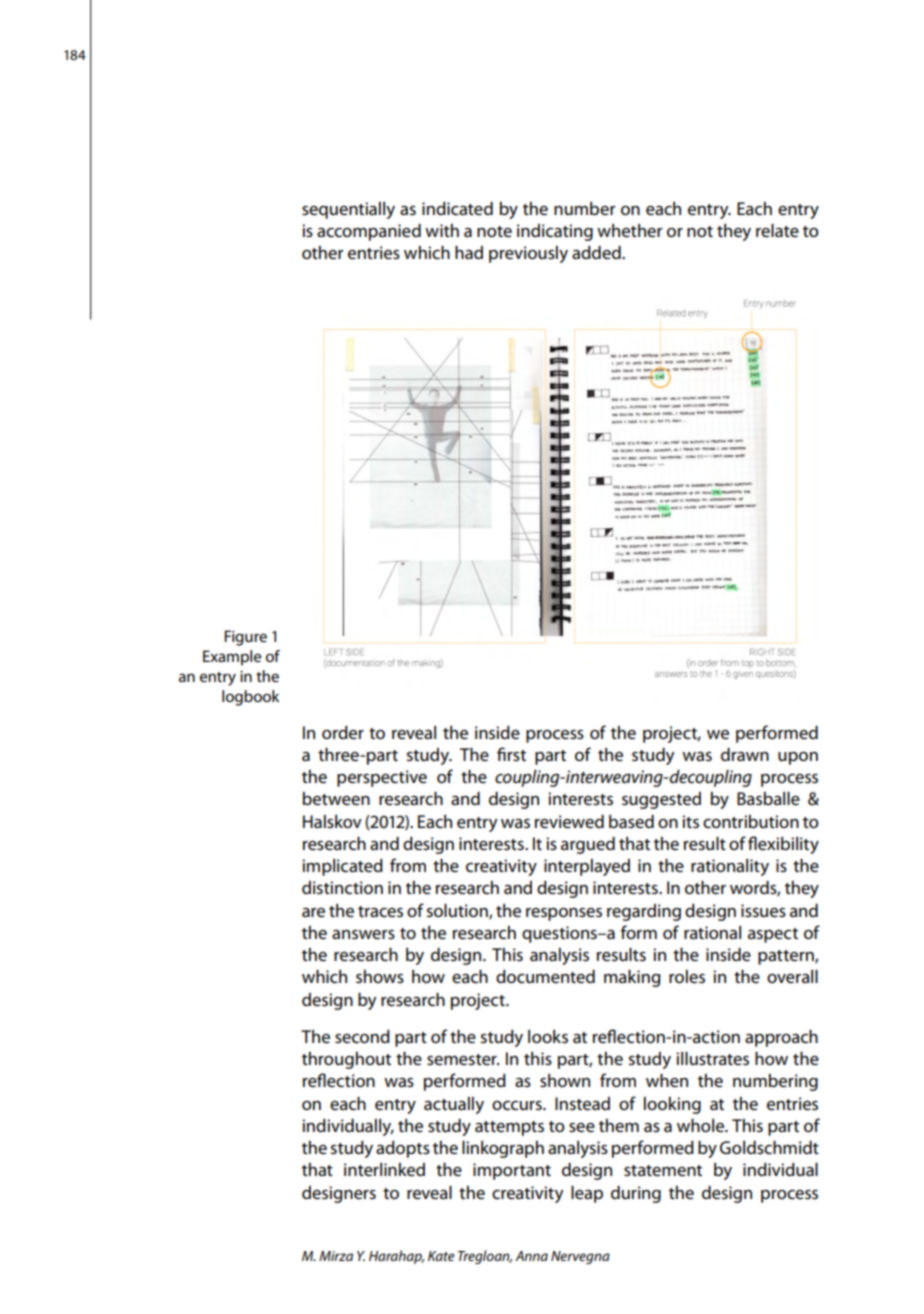 Image resolution: width=924 pixels, height=1314 pixels. I want to click on statement, so click(663, 1170).
